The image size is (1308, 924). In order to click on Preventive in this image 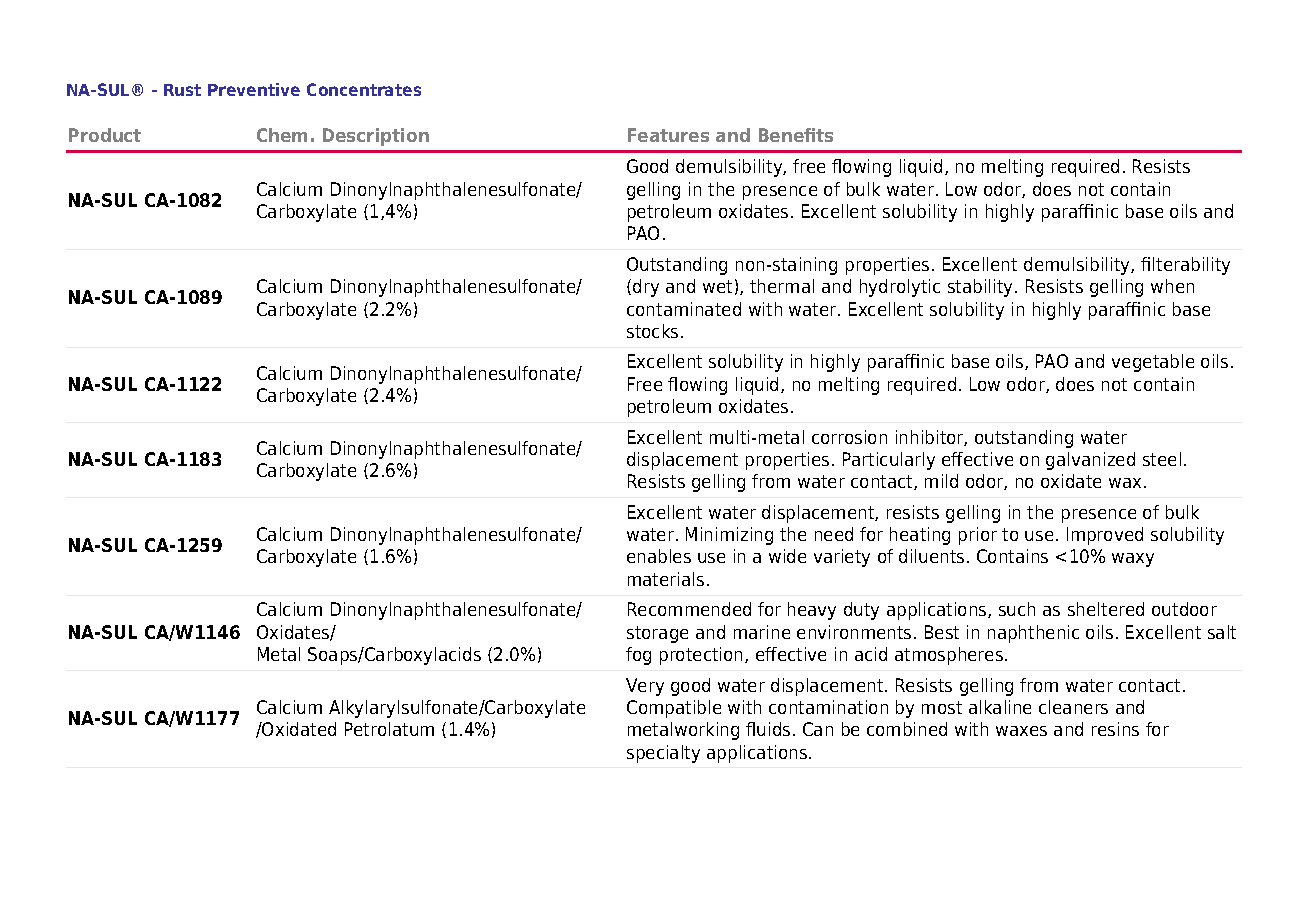, I will do `click(254, 89)`.
